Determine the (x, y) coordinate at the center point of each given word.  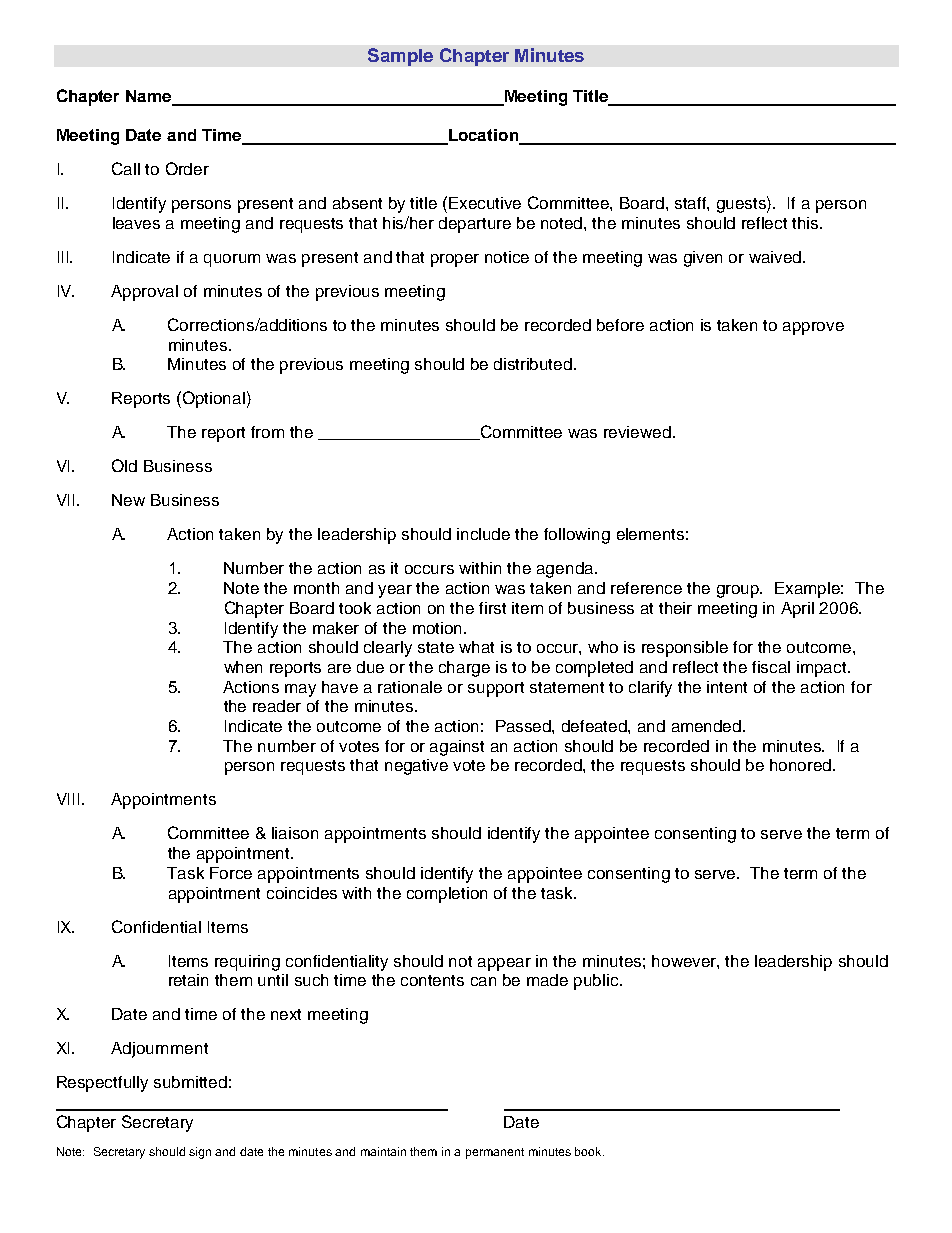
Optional (214, 399)
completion (447, 895)
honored (802, 765)
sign (200, 1153)
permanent (495, 1153)
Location (484, 136)
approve (813, 328)
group (739, 591)
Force (231, 873)
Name (150, 97)
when (243, 667)
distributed (534, 364)
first (492, 608)
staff (692, 204)
